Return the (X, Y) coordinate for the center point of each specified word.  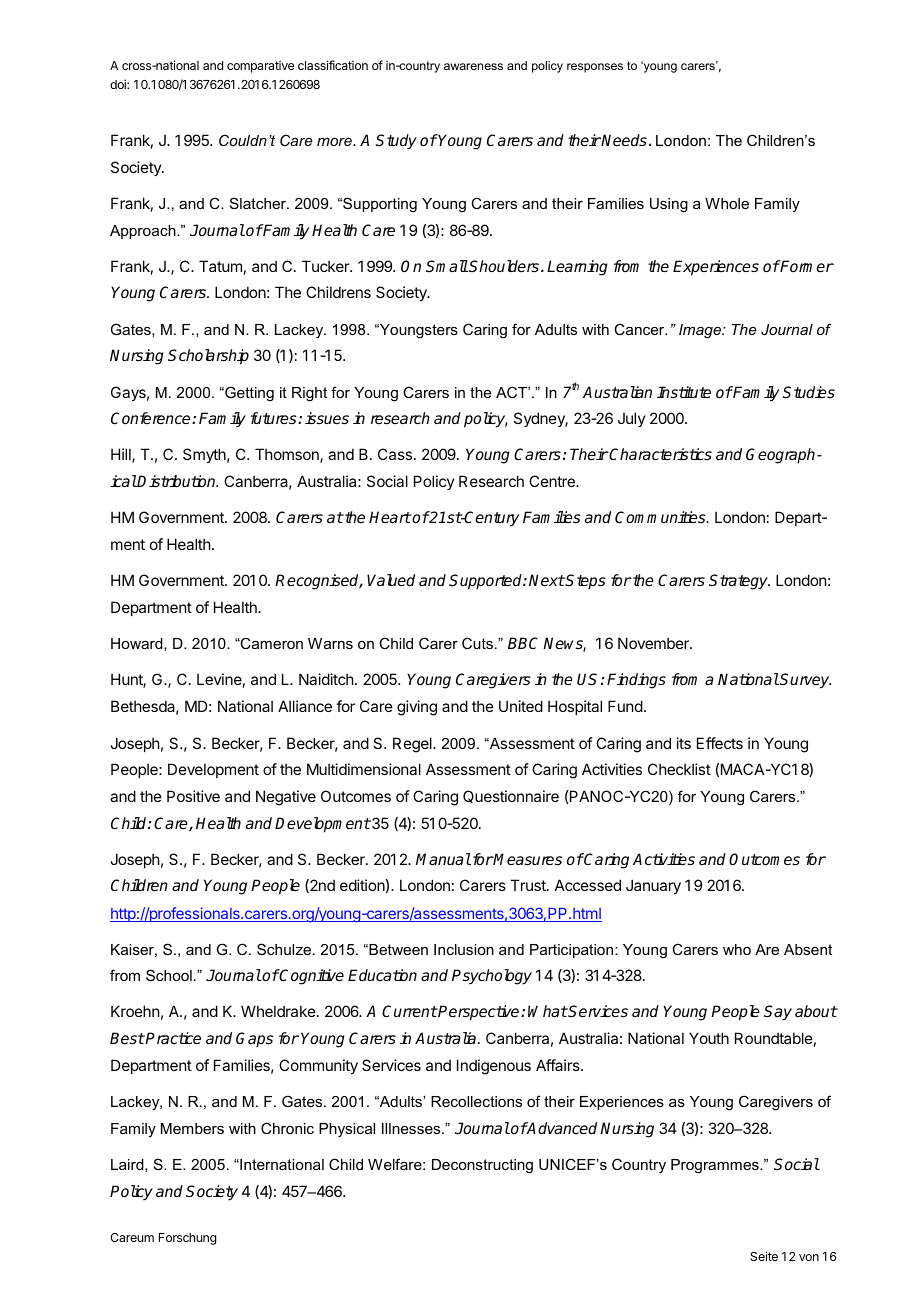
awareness (473, 66)
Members (192, 1128)
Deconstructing (482, 1166)
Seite (764, 1256)
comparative (260, 67)
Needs (623, 140)
